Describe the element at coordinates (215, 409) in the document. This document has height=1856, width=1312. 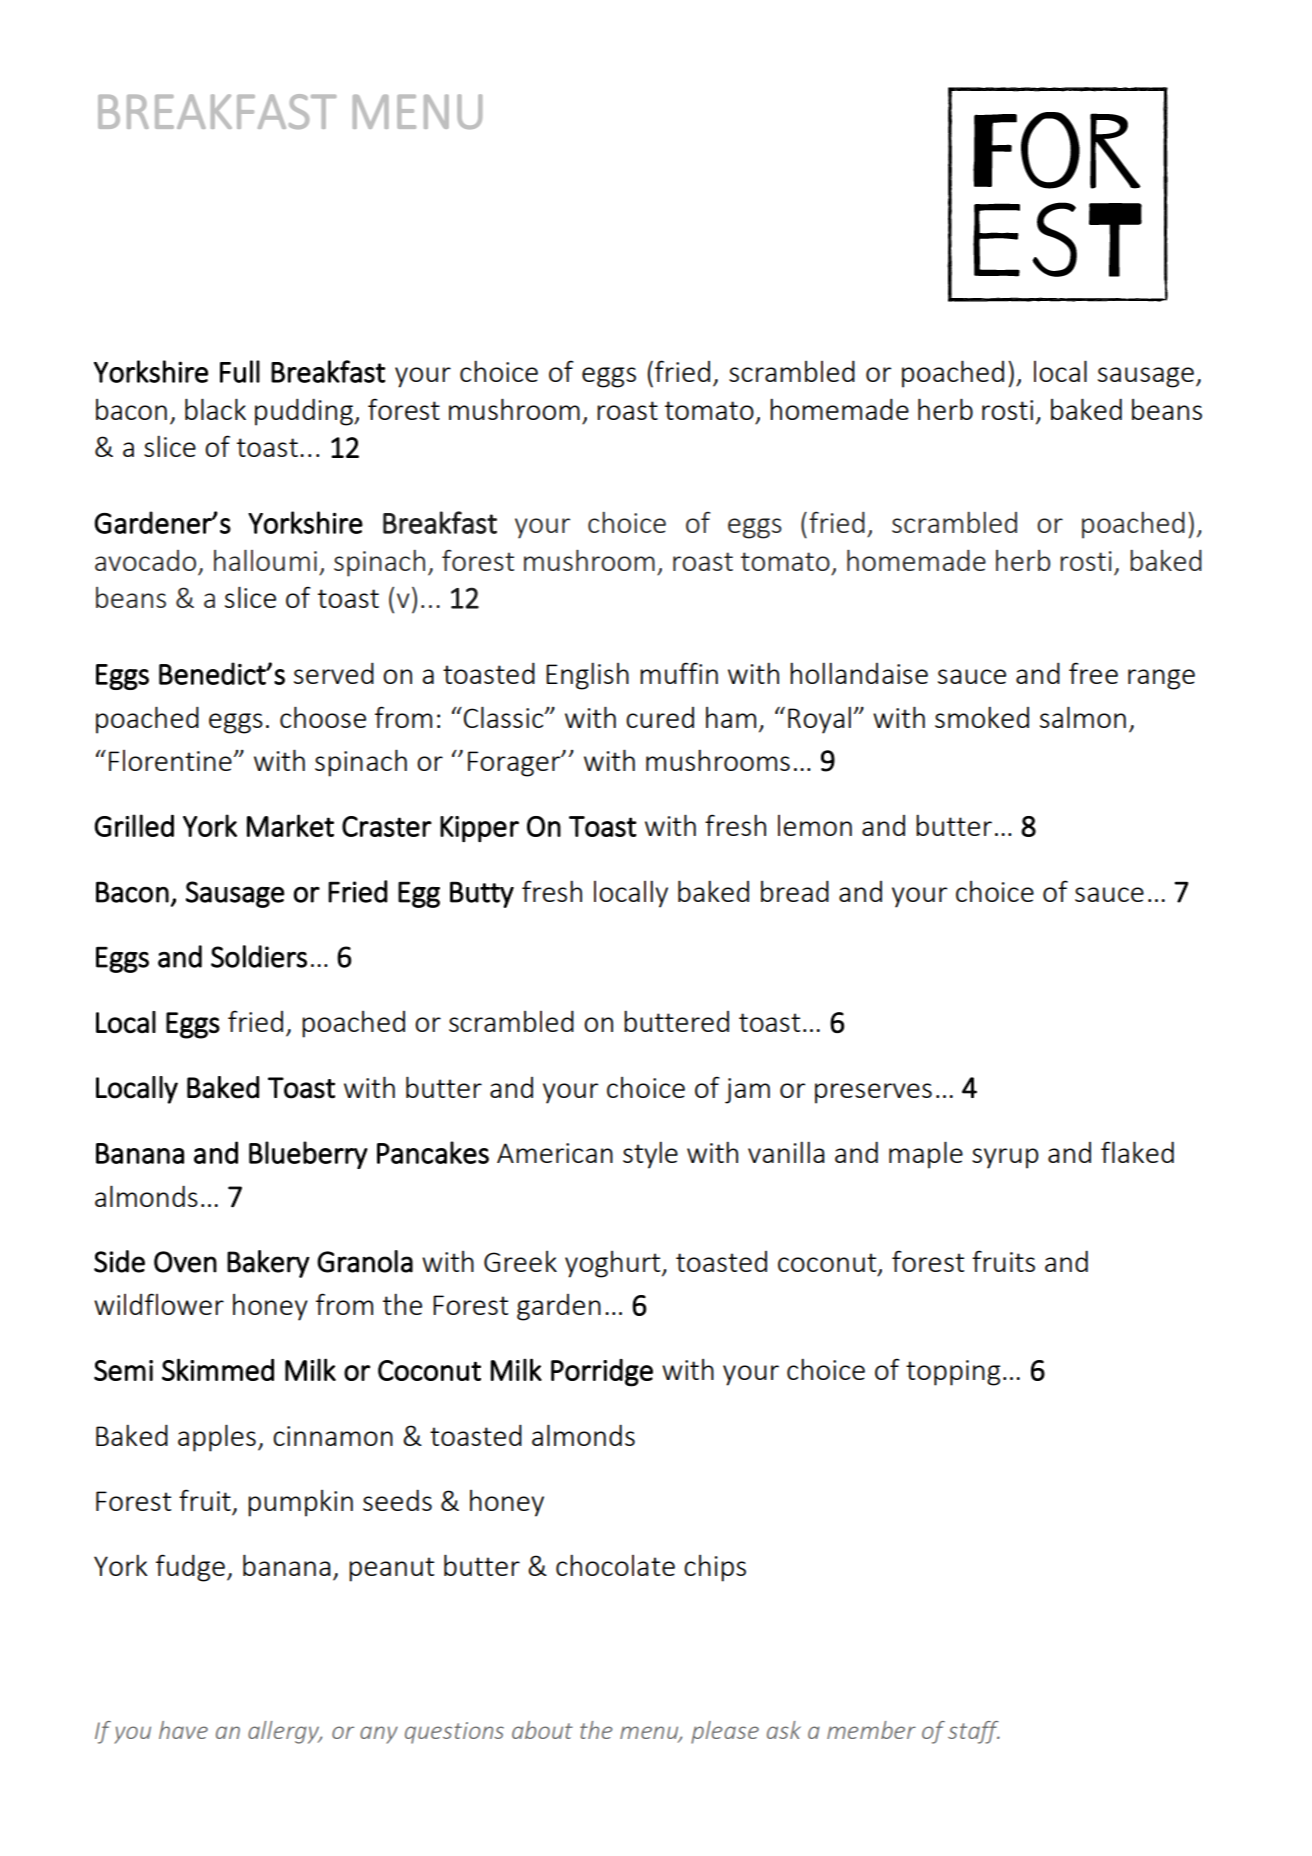
I see `black` at that location.
